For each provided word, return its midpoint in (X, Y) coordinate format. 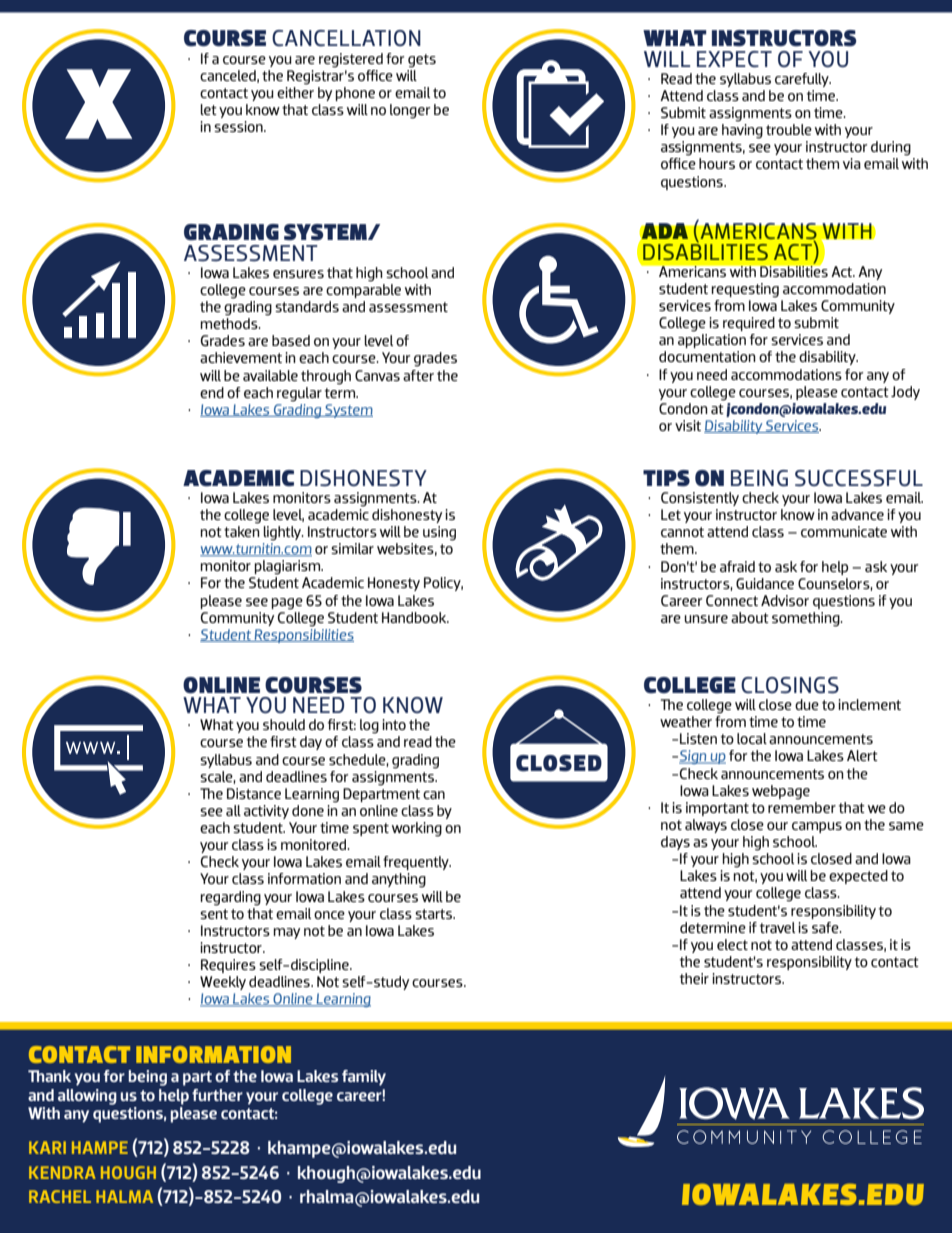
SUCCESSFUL (859, 478)
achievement (241, 357)
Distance (254, 793)
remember (802, 806)
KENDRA (62, 1172)
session (239, 126)
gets (422, 61)
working (417, 829)
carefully (803, 80)
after (418, 375)
